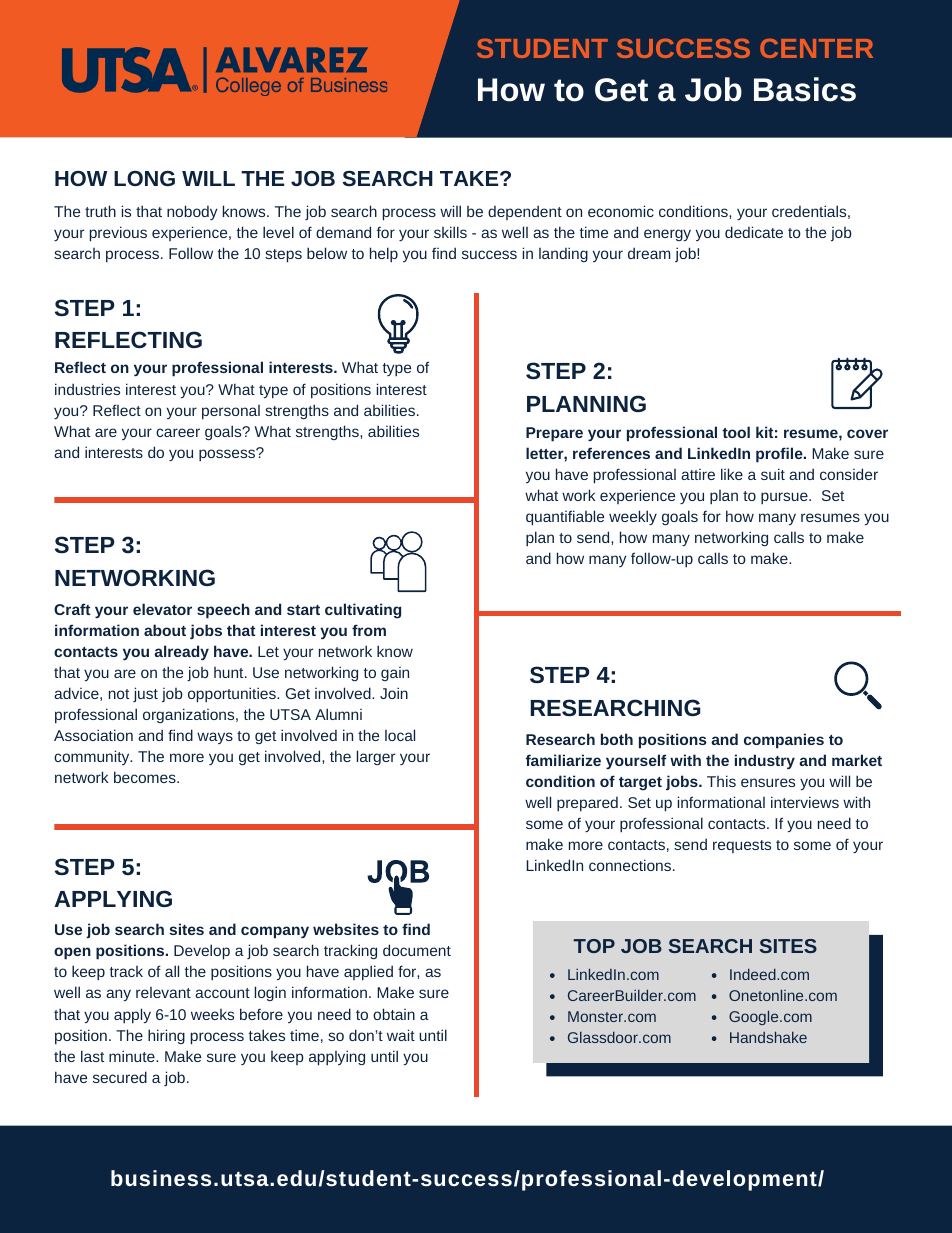 The width and height of the document is (952, 1233). What do you see at coordinates (565, 518) in the document?
I see `quantifiable` at bounding box center [565, 518].
